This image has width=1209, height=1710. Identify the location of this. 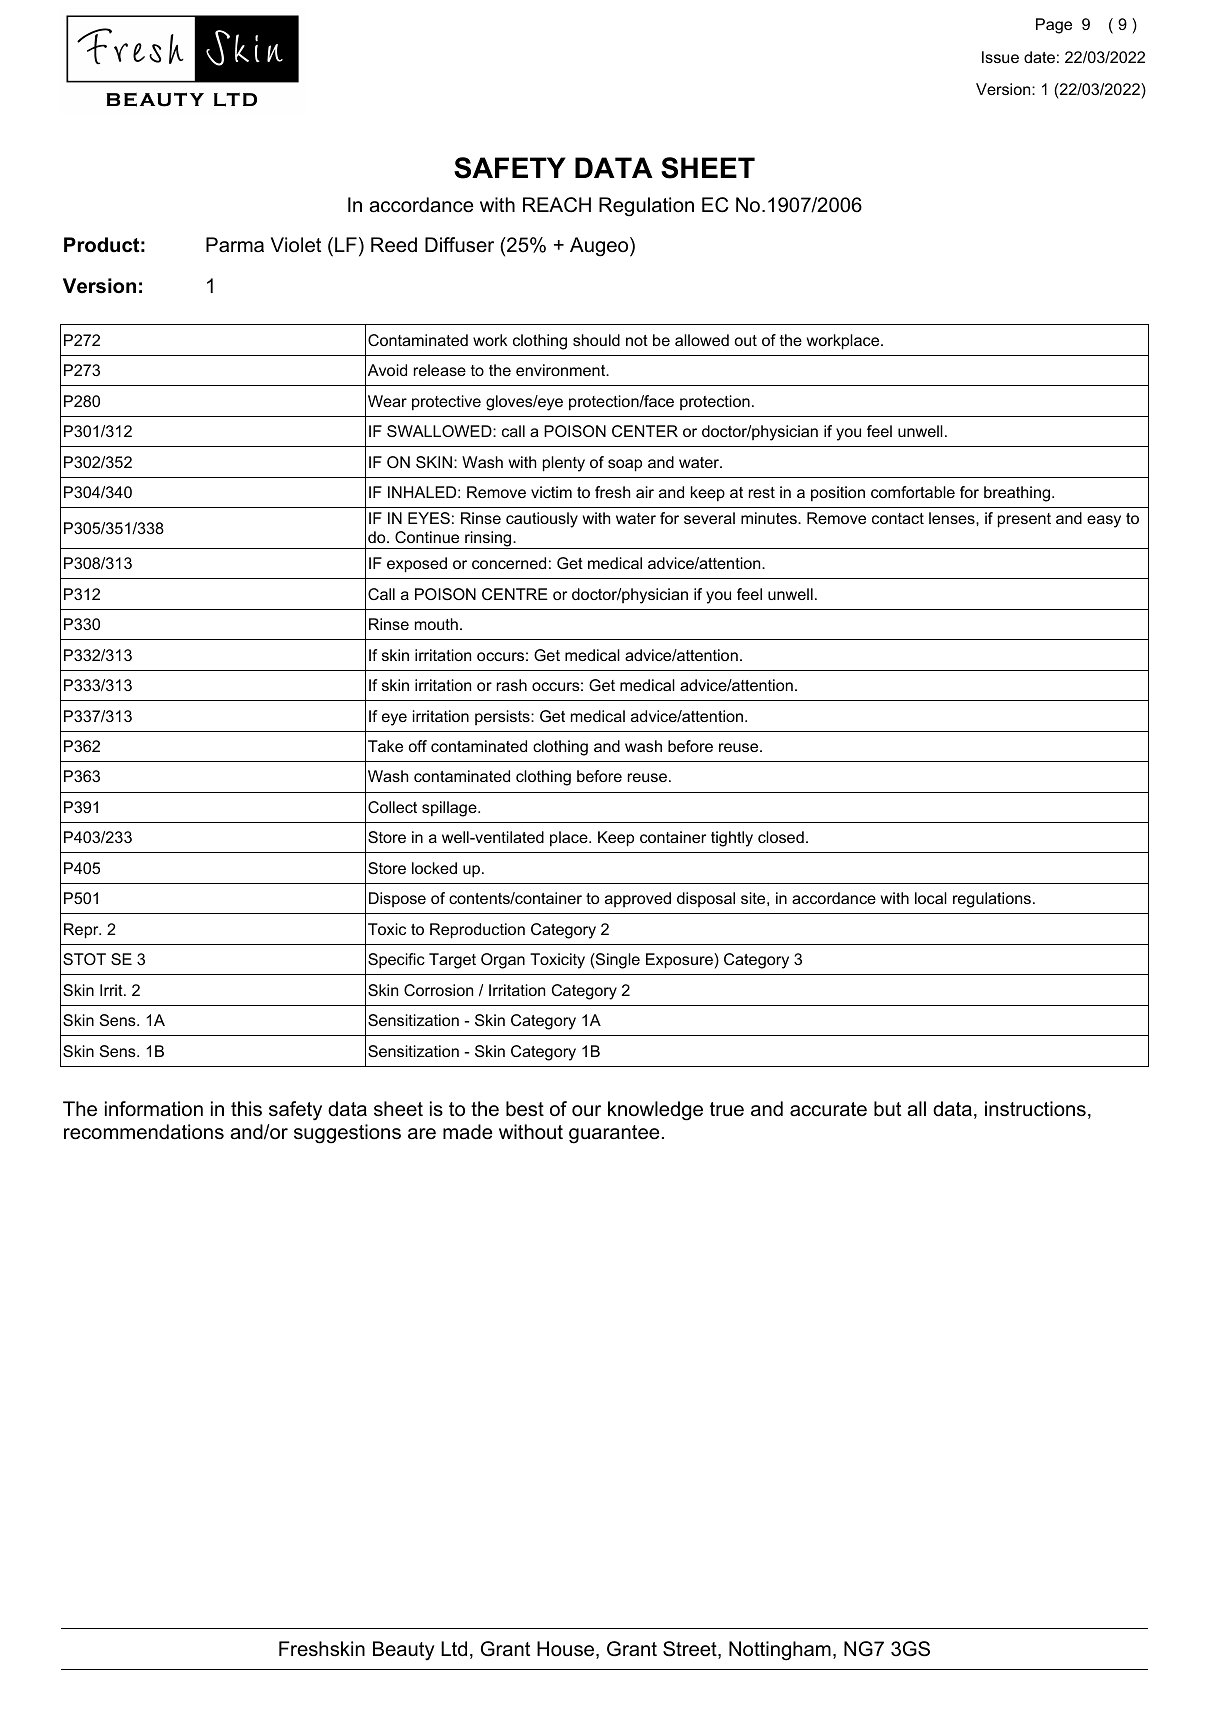
(246, 1109).
